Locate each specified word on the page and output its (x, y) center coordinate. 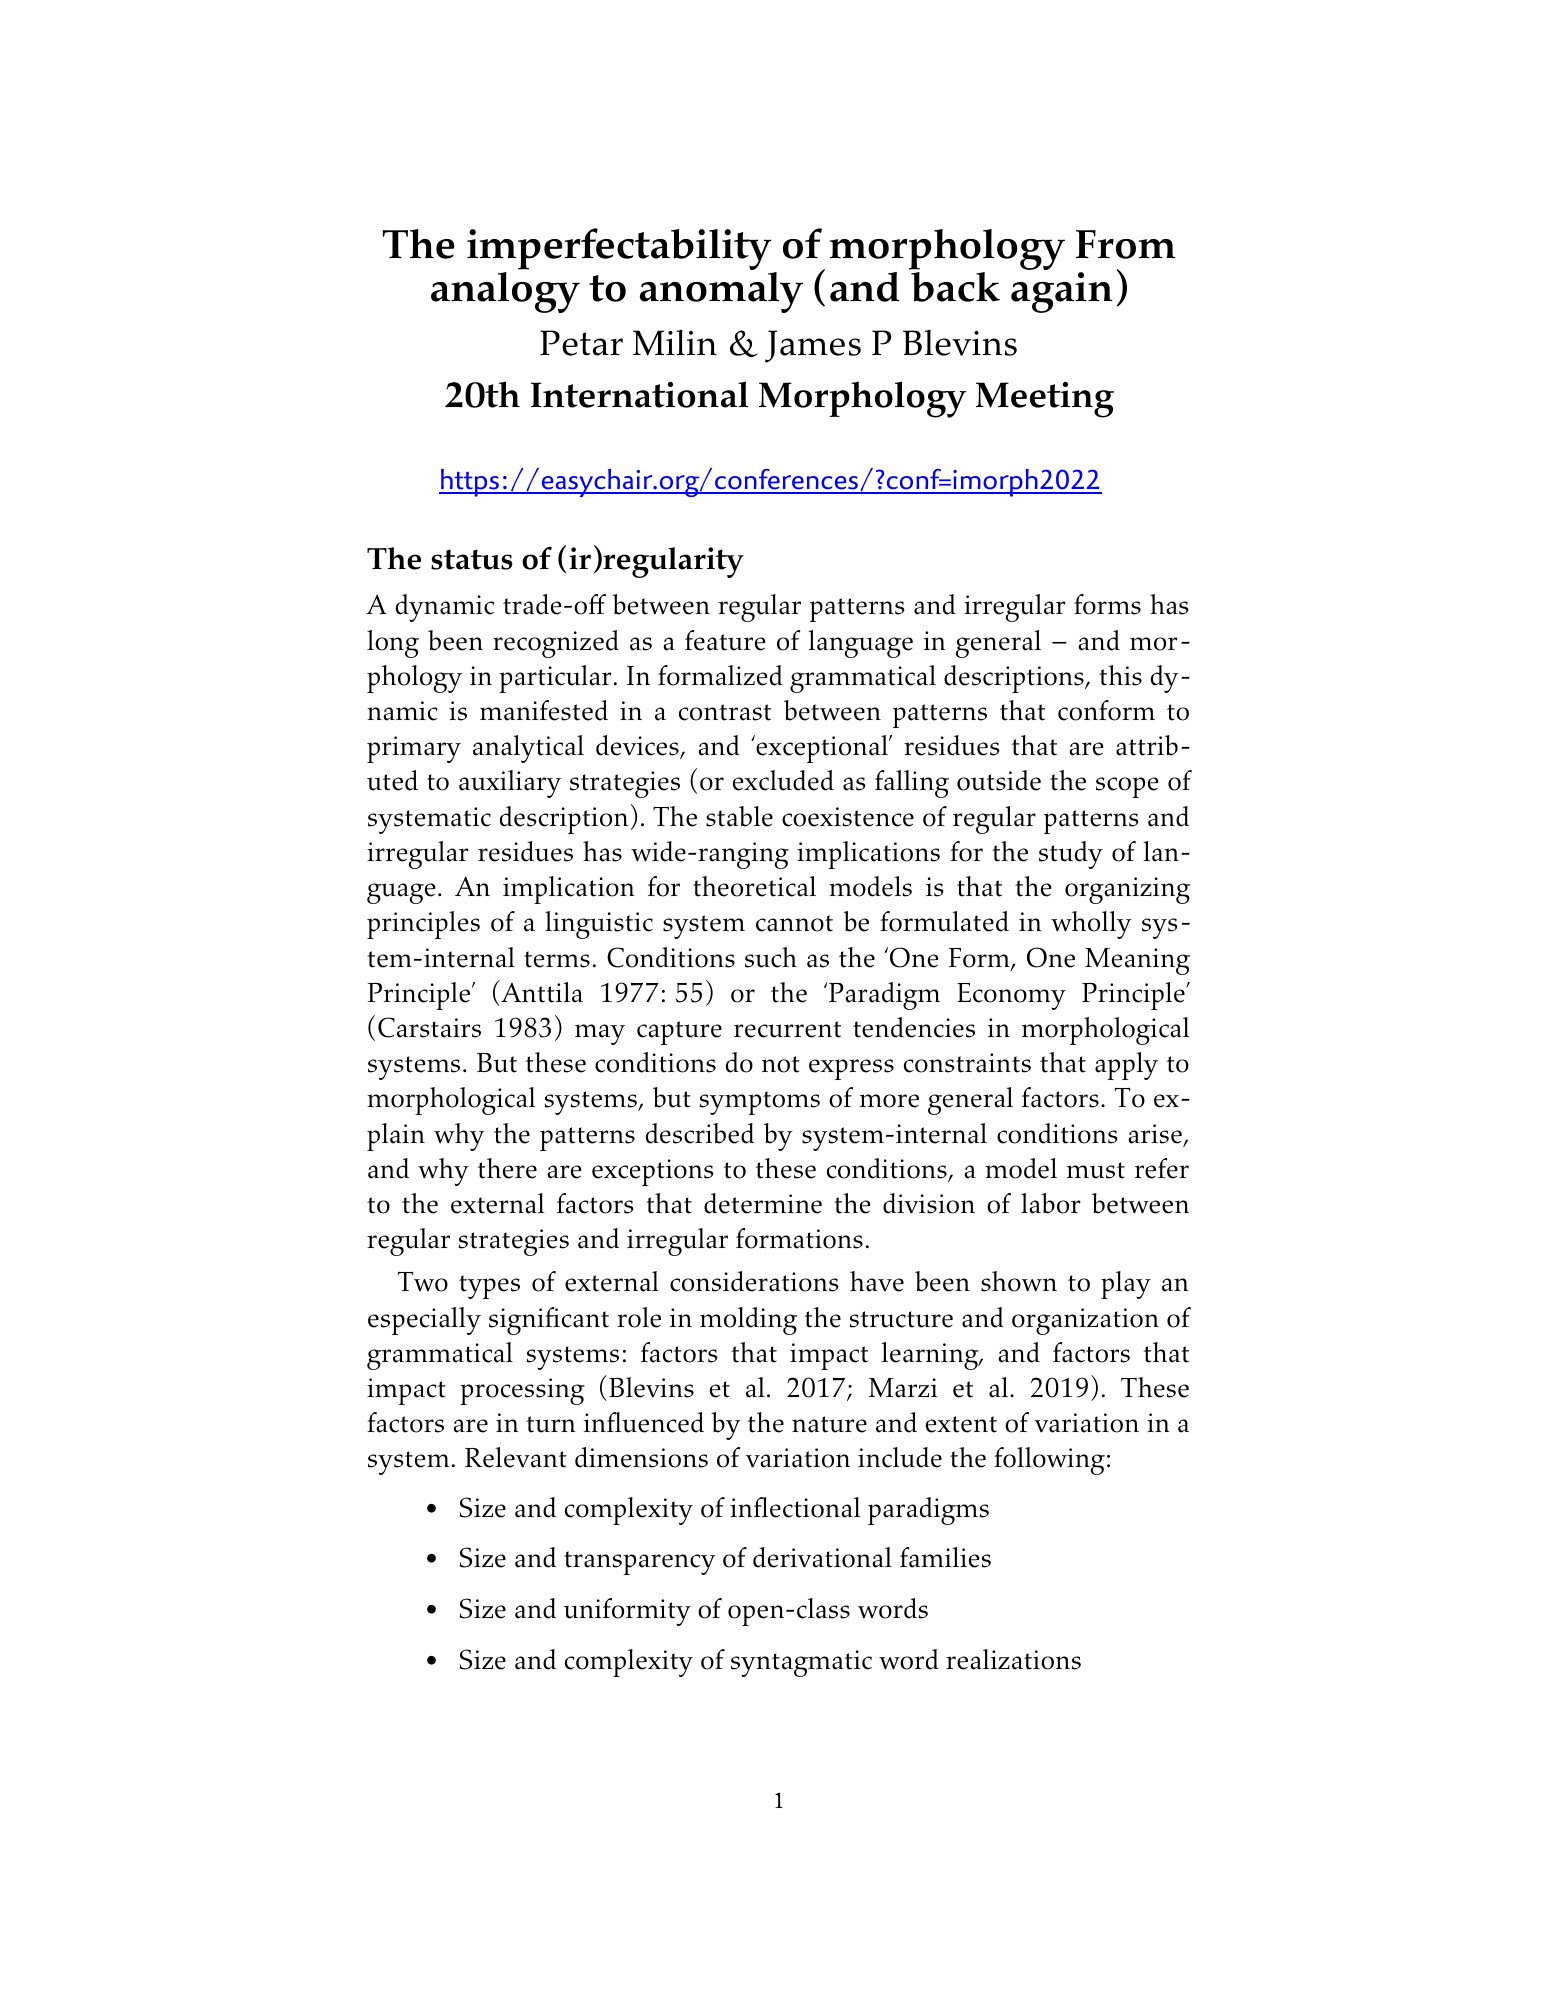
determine (763, 1203)
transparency (640, 1563)
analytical (528, 749)
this (1120, 675)
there (507, 1168)
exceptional (822, 749)
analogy (505, 292)
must (1096, 1170)
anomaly (721, 292)
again (1062, 292)
